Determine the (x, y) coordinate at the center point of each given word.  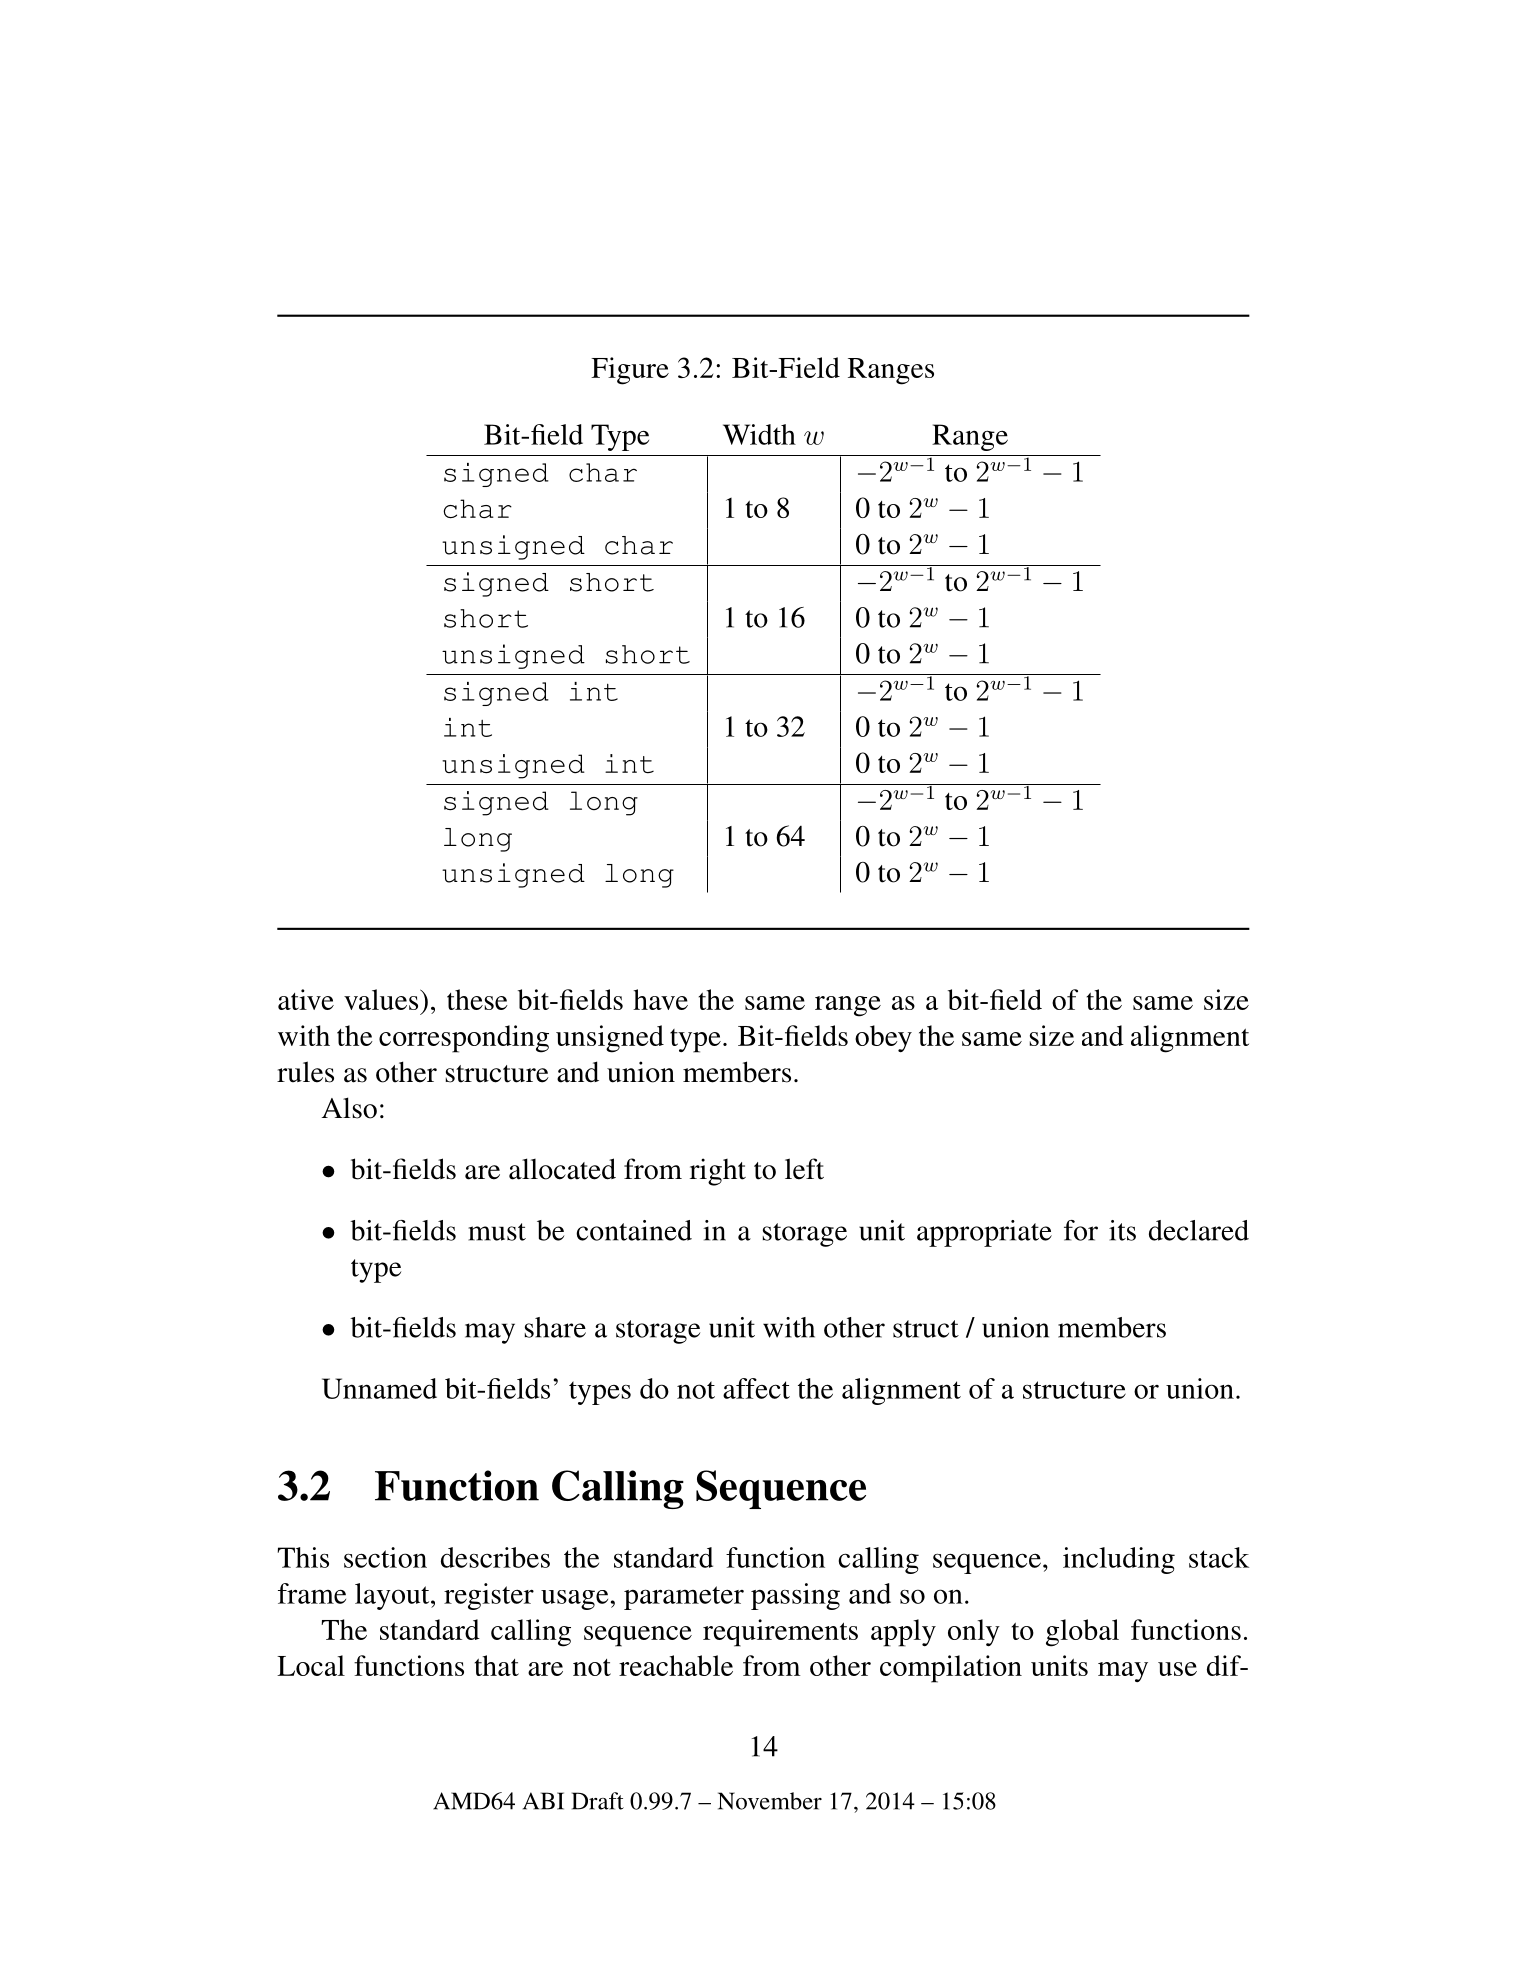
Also (349, 1108)
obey (883, 1038)
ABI (543, 1801)
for (1081, 1230)
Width (759, 434)
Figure (630, 371)
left (804, 1169)
